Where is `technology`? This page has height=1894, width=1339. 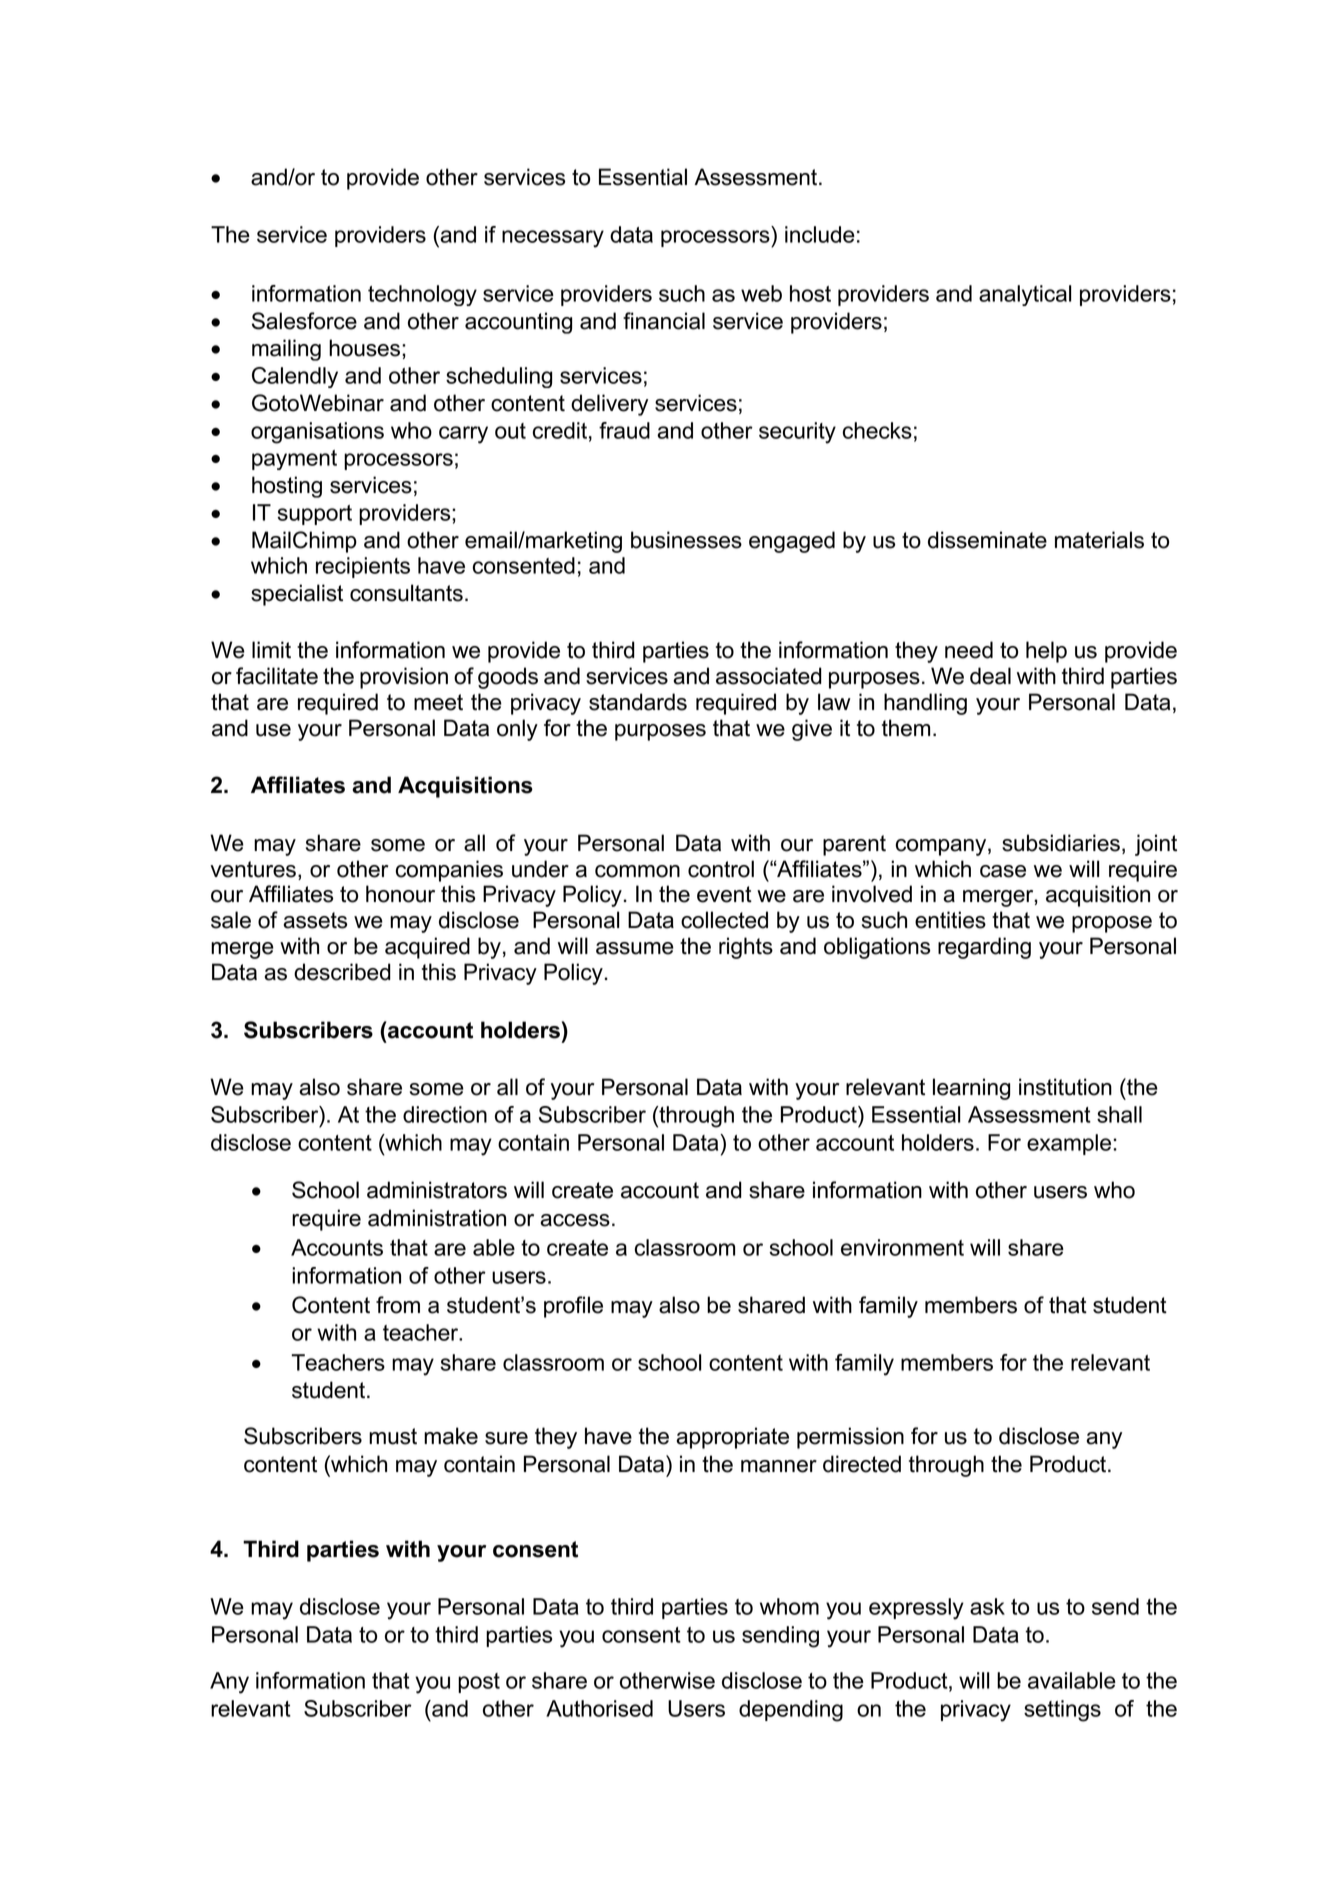 technology is located at coordinates (422, 295).
